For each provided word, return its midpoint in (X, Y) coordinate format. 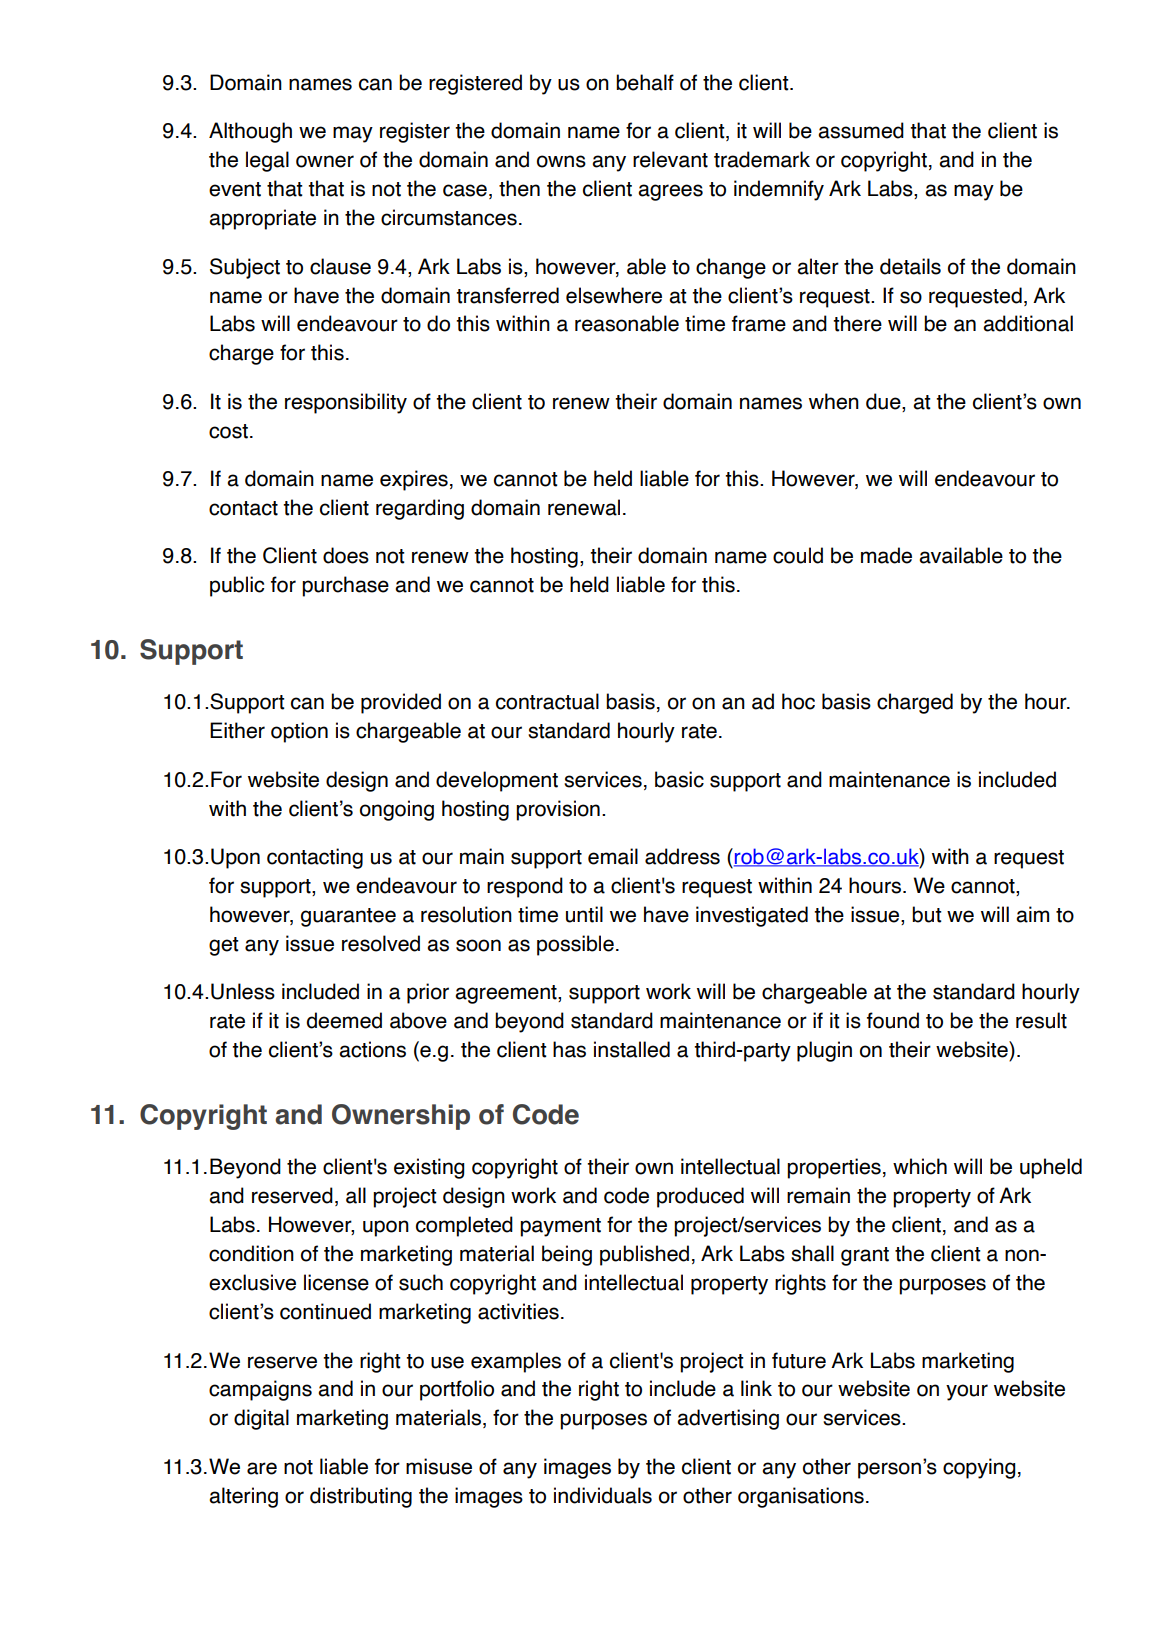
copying (979, 1468)
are (262, 1468)
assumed (861, 130)
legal (267, 161)
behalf (645, 82)
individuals (603, 1495)
